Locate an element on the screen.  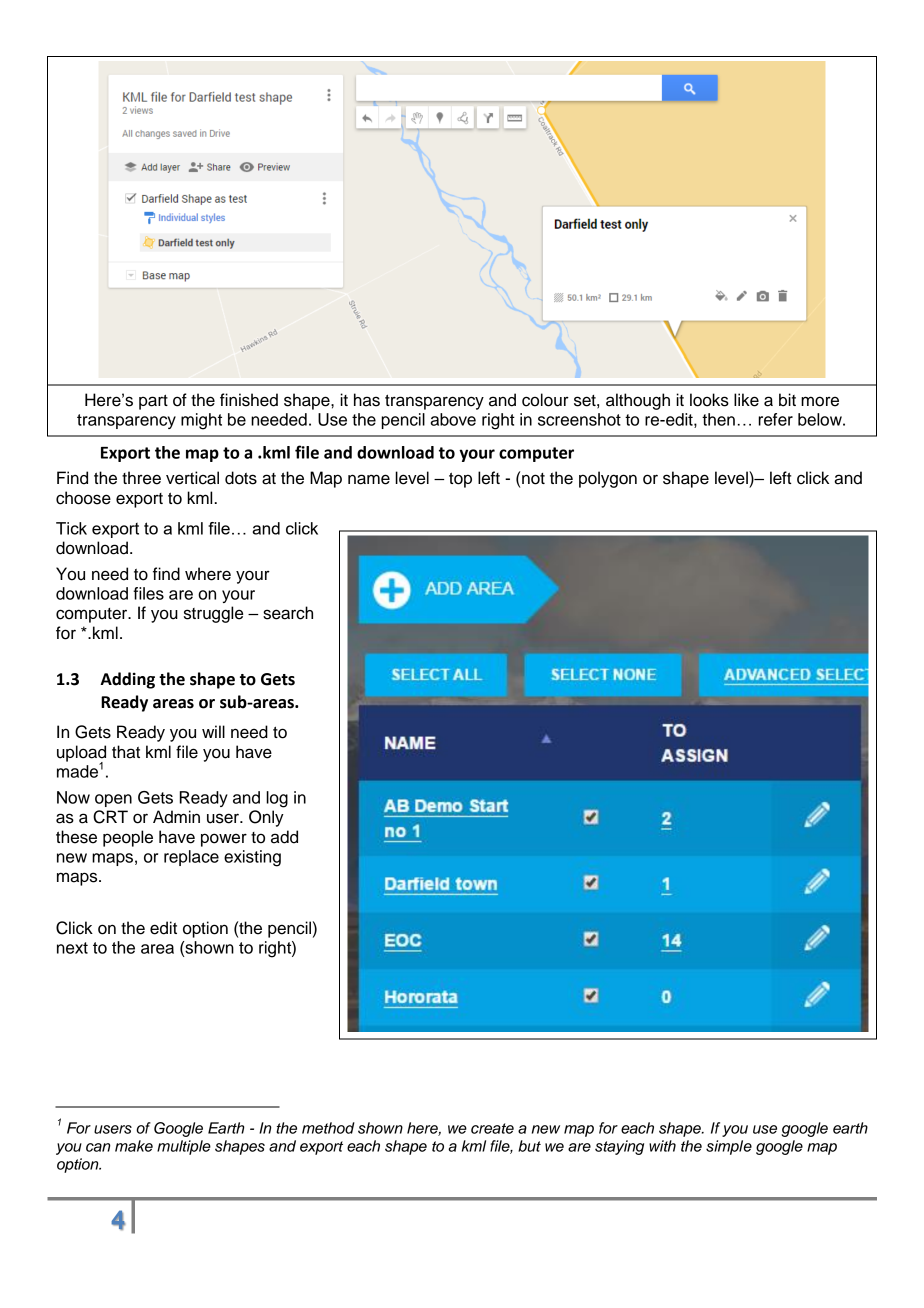
above is located at coordinates (453, 419).
